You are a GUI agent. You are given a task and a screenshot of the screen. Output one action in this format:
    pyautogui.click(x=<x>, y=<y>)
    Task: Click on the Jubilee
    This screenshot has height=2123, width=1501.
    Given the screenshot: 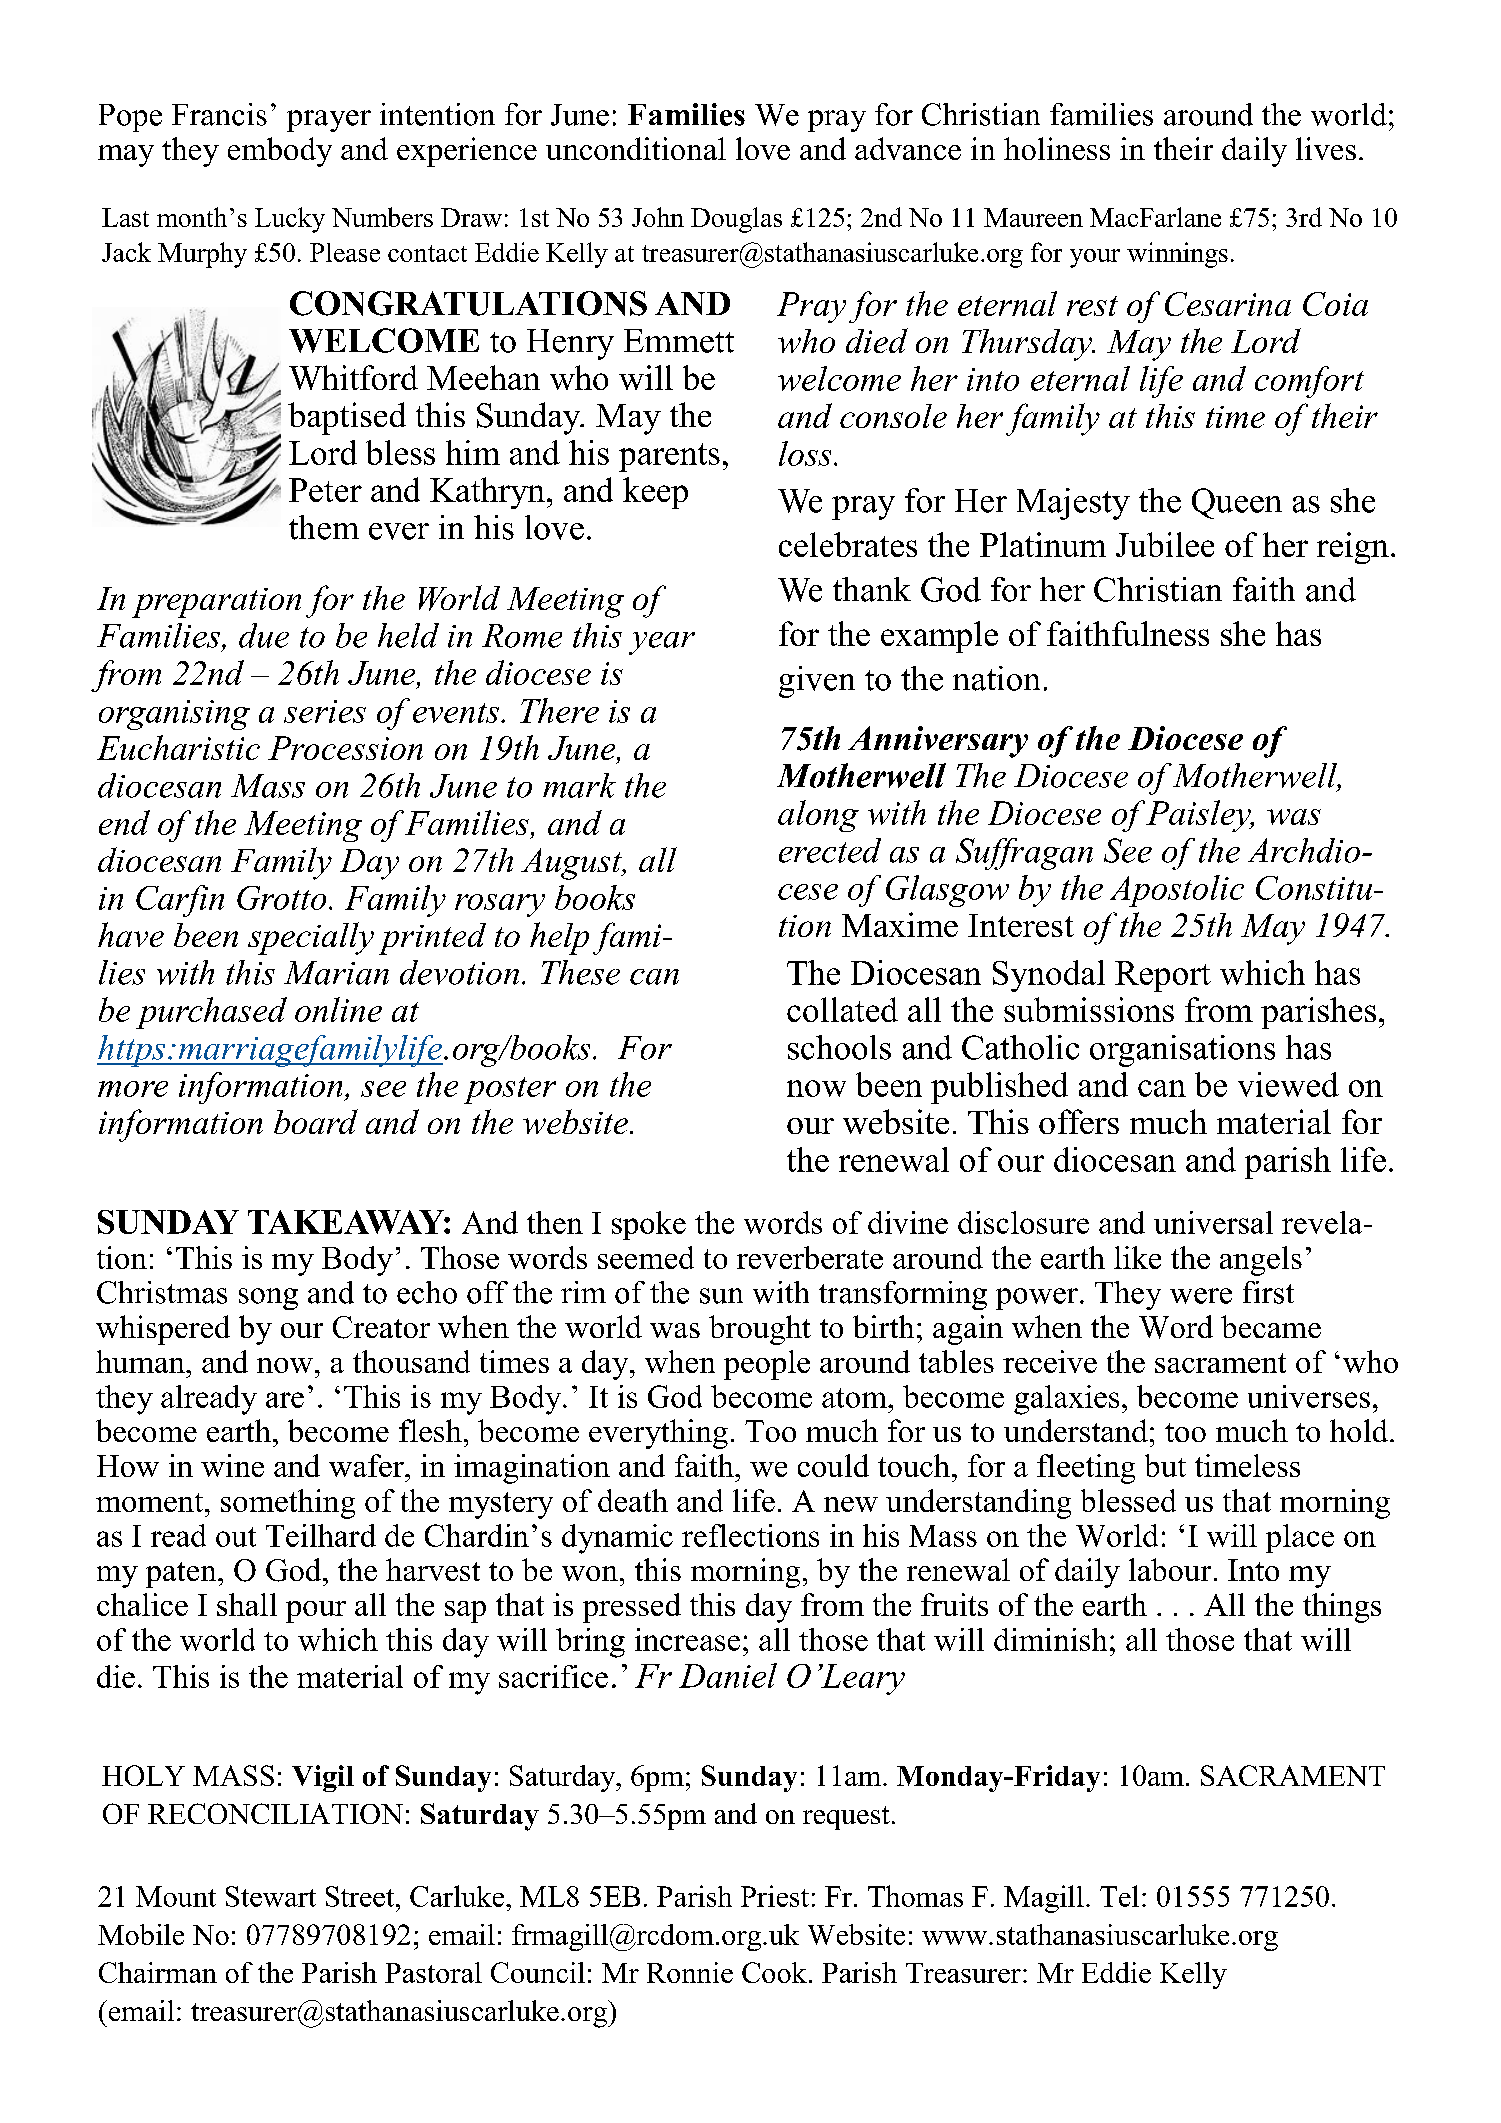 What is the action you would take?
    pyautogui.click(x=1165, y=544)
